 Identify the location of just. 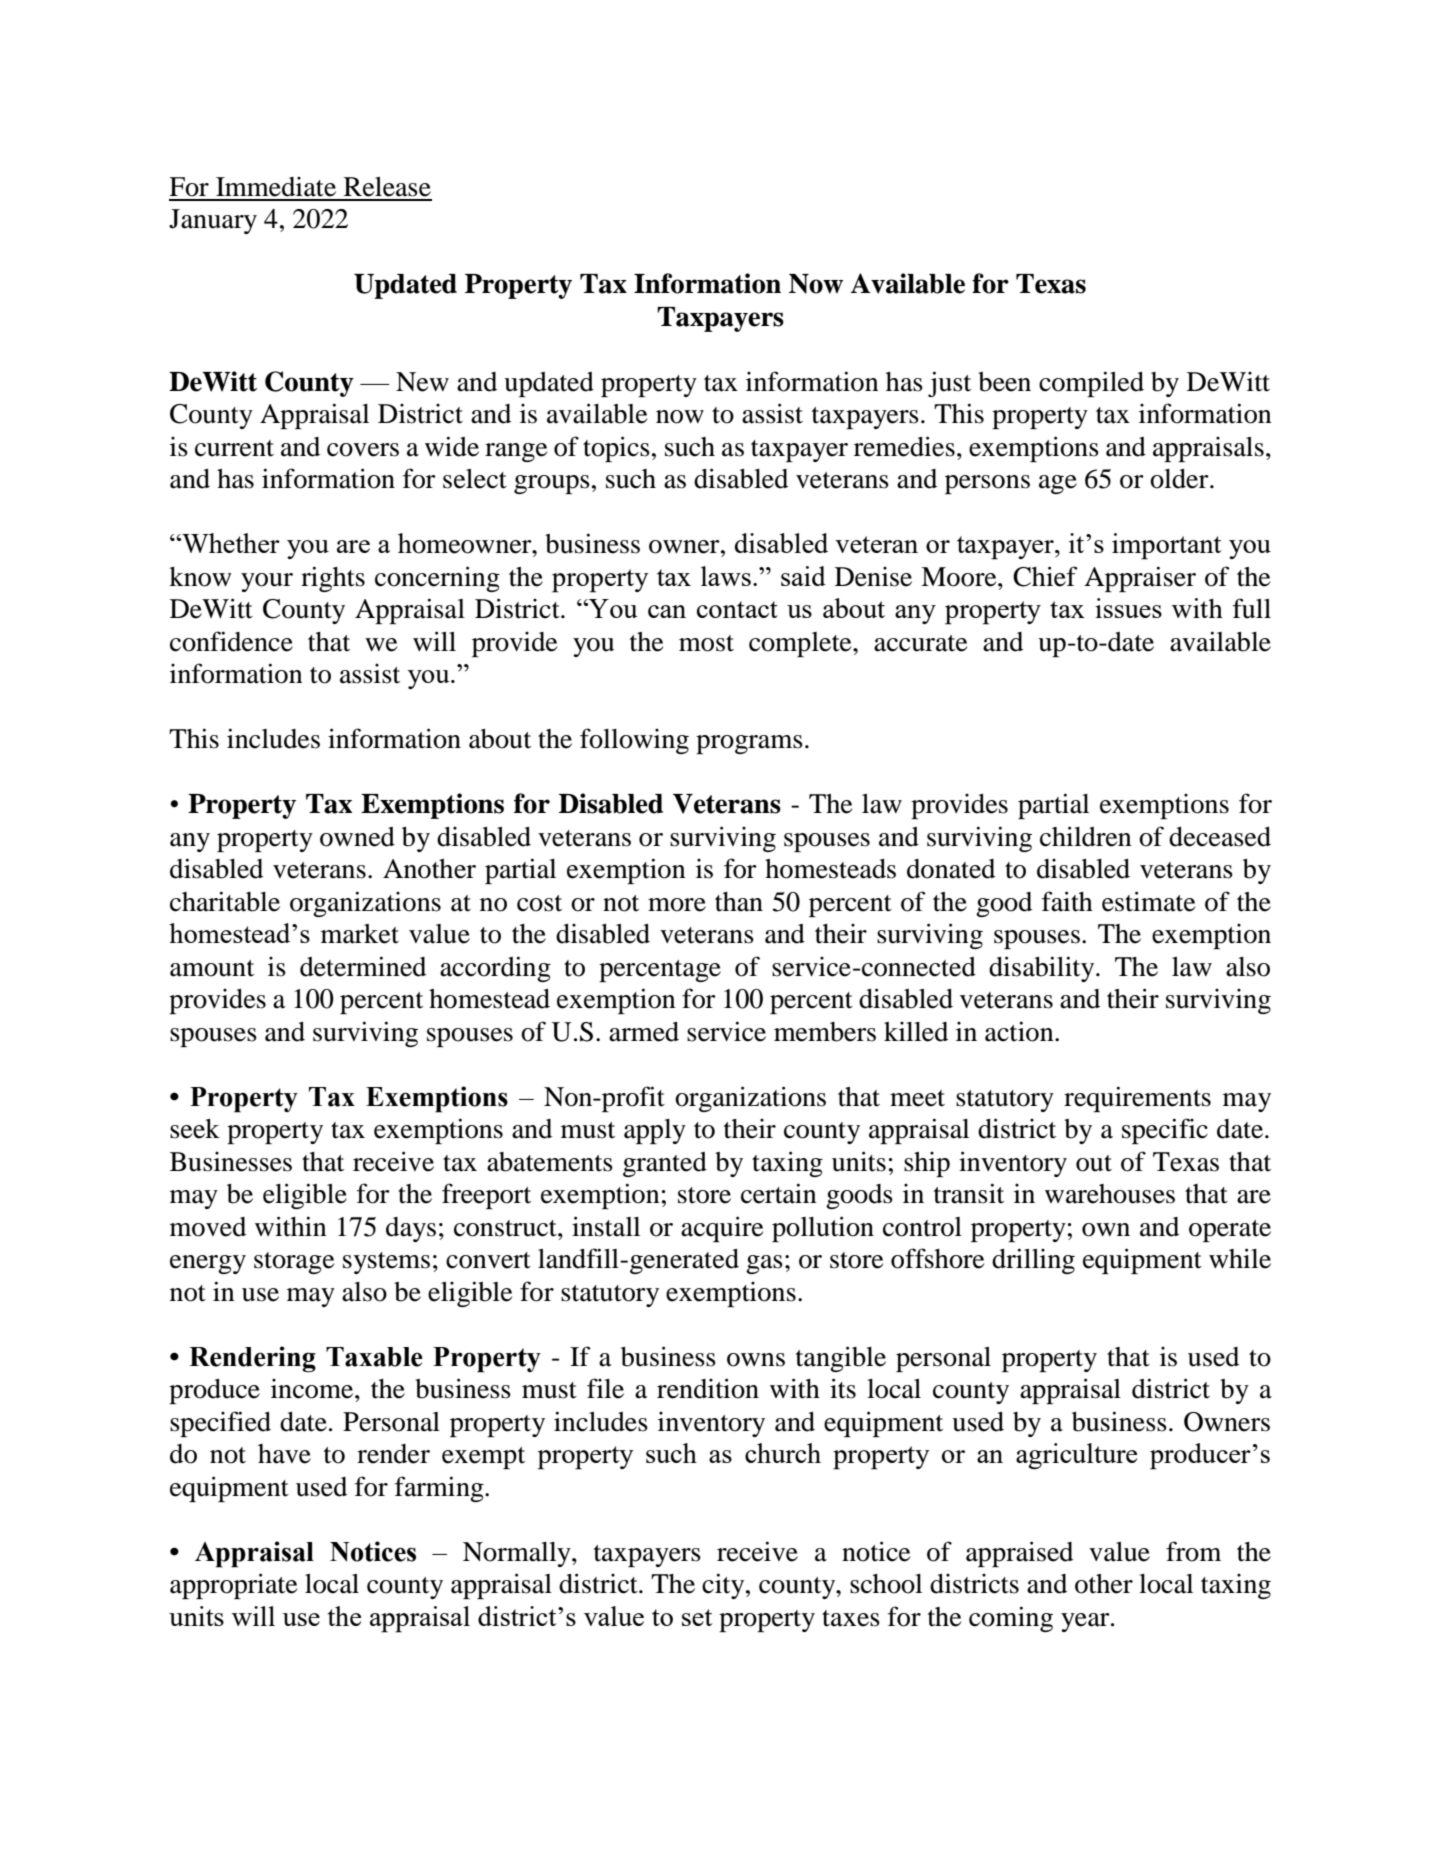
(949, 384).
